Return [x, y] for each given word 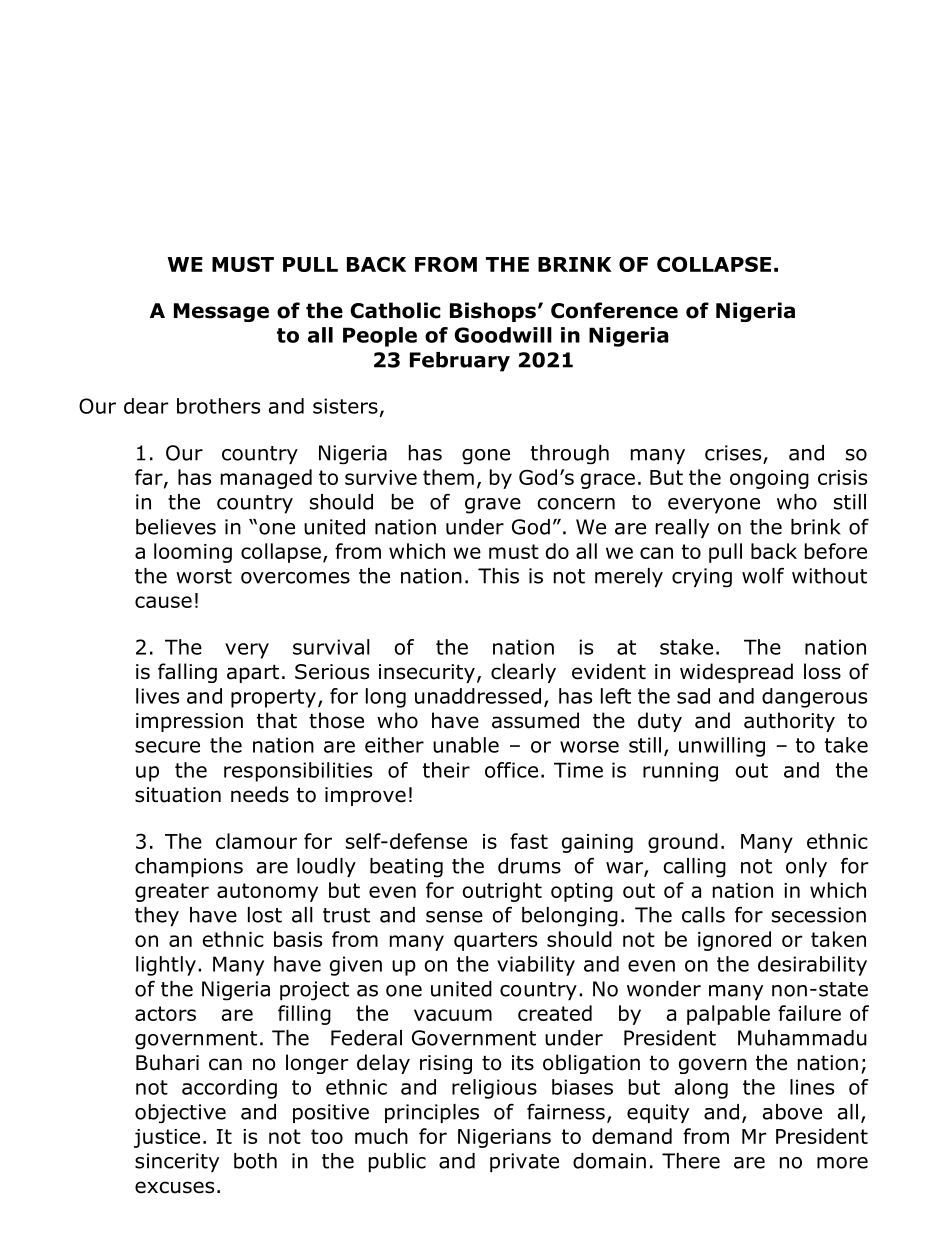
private [524, 1163]
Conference [614, 310]
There [691, 1161]
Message [221, 312]
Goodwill [503, 335]
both [255, 1161]
